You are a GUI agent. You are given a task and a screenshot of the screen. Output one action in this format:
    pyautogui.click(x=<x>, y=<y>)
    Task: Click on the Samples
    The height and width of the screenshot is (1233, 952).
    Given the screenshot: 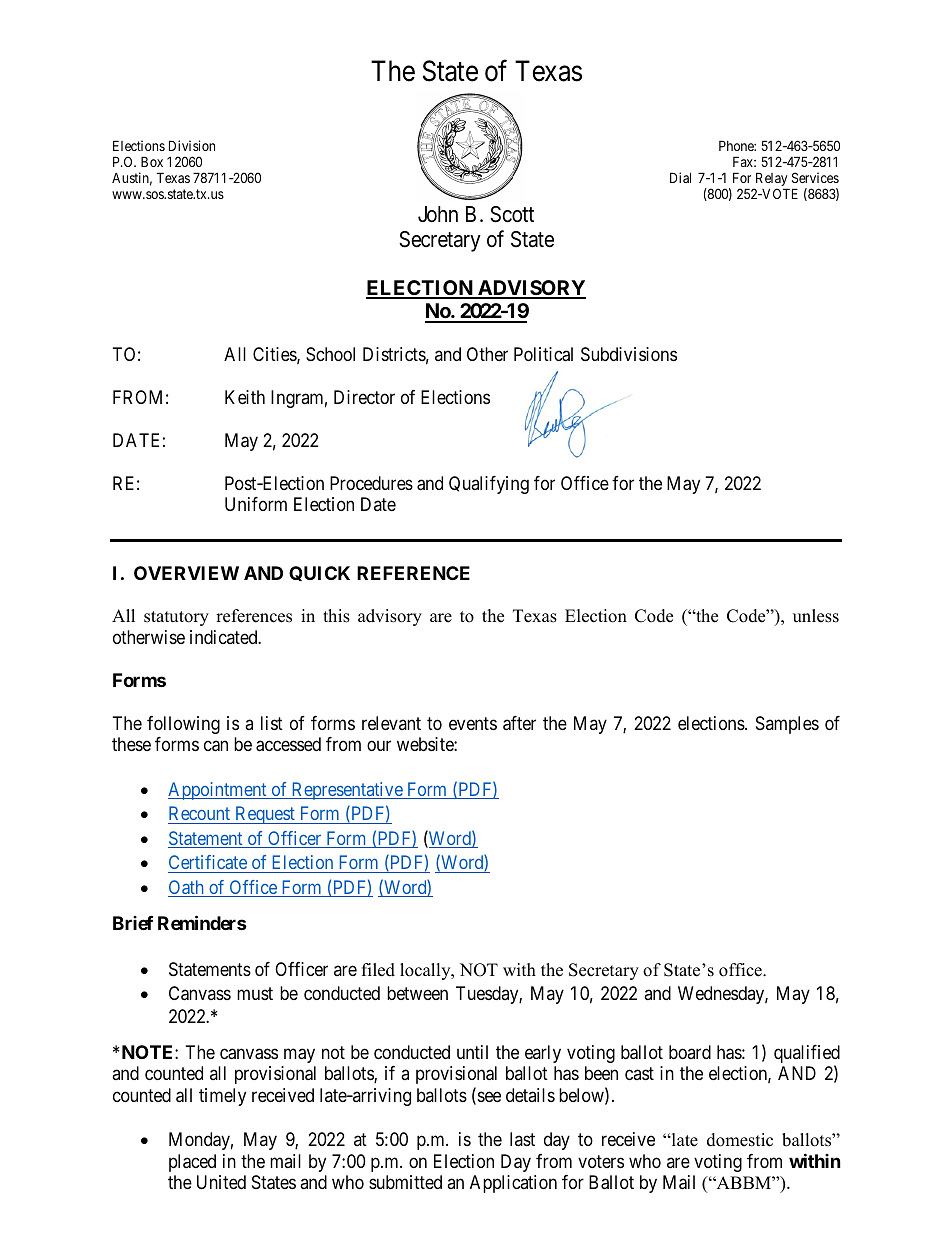 What is the action you would take?
    pyautogui.click(x=787, y=725)
